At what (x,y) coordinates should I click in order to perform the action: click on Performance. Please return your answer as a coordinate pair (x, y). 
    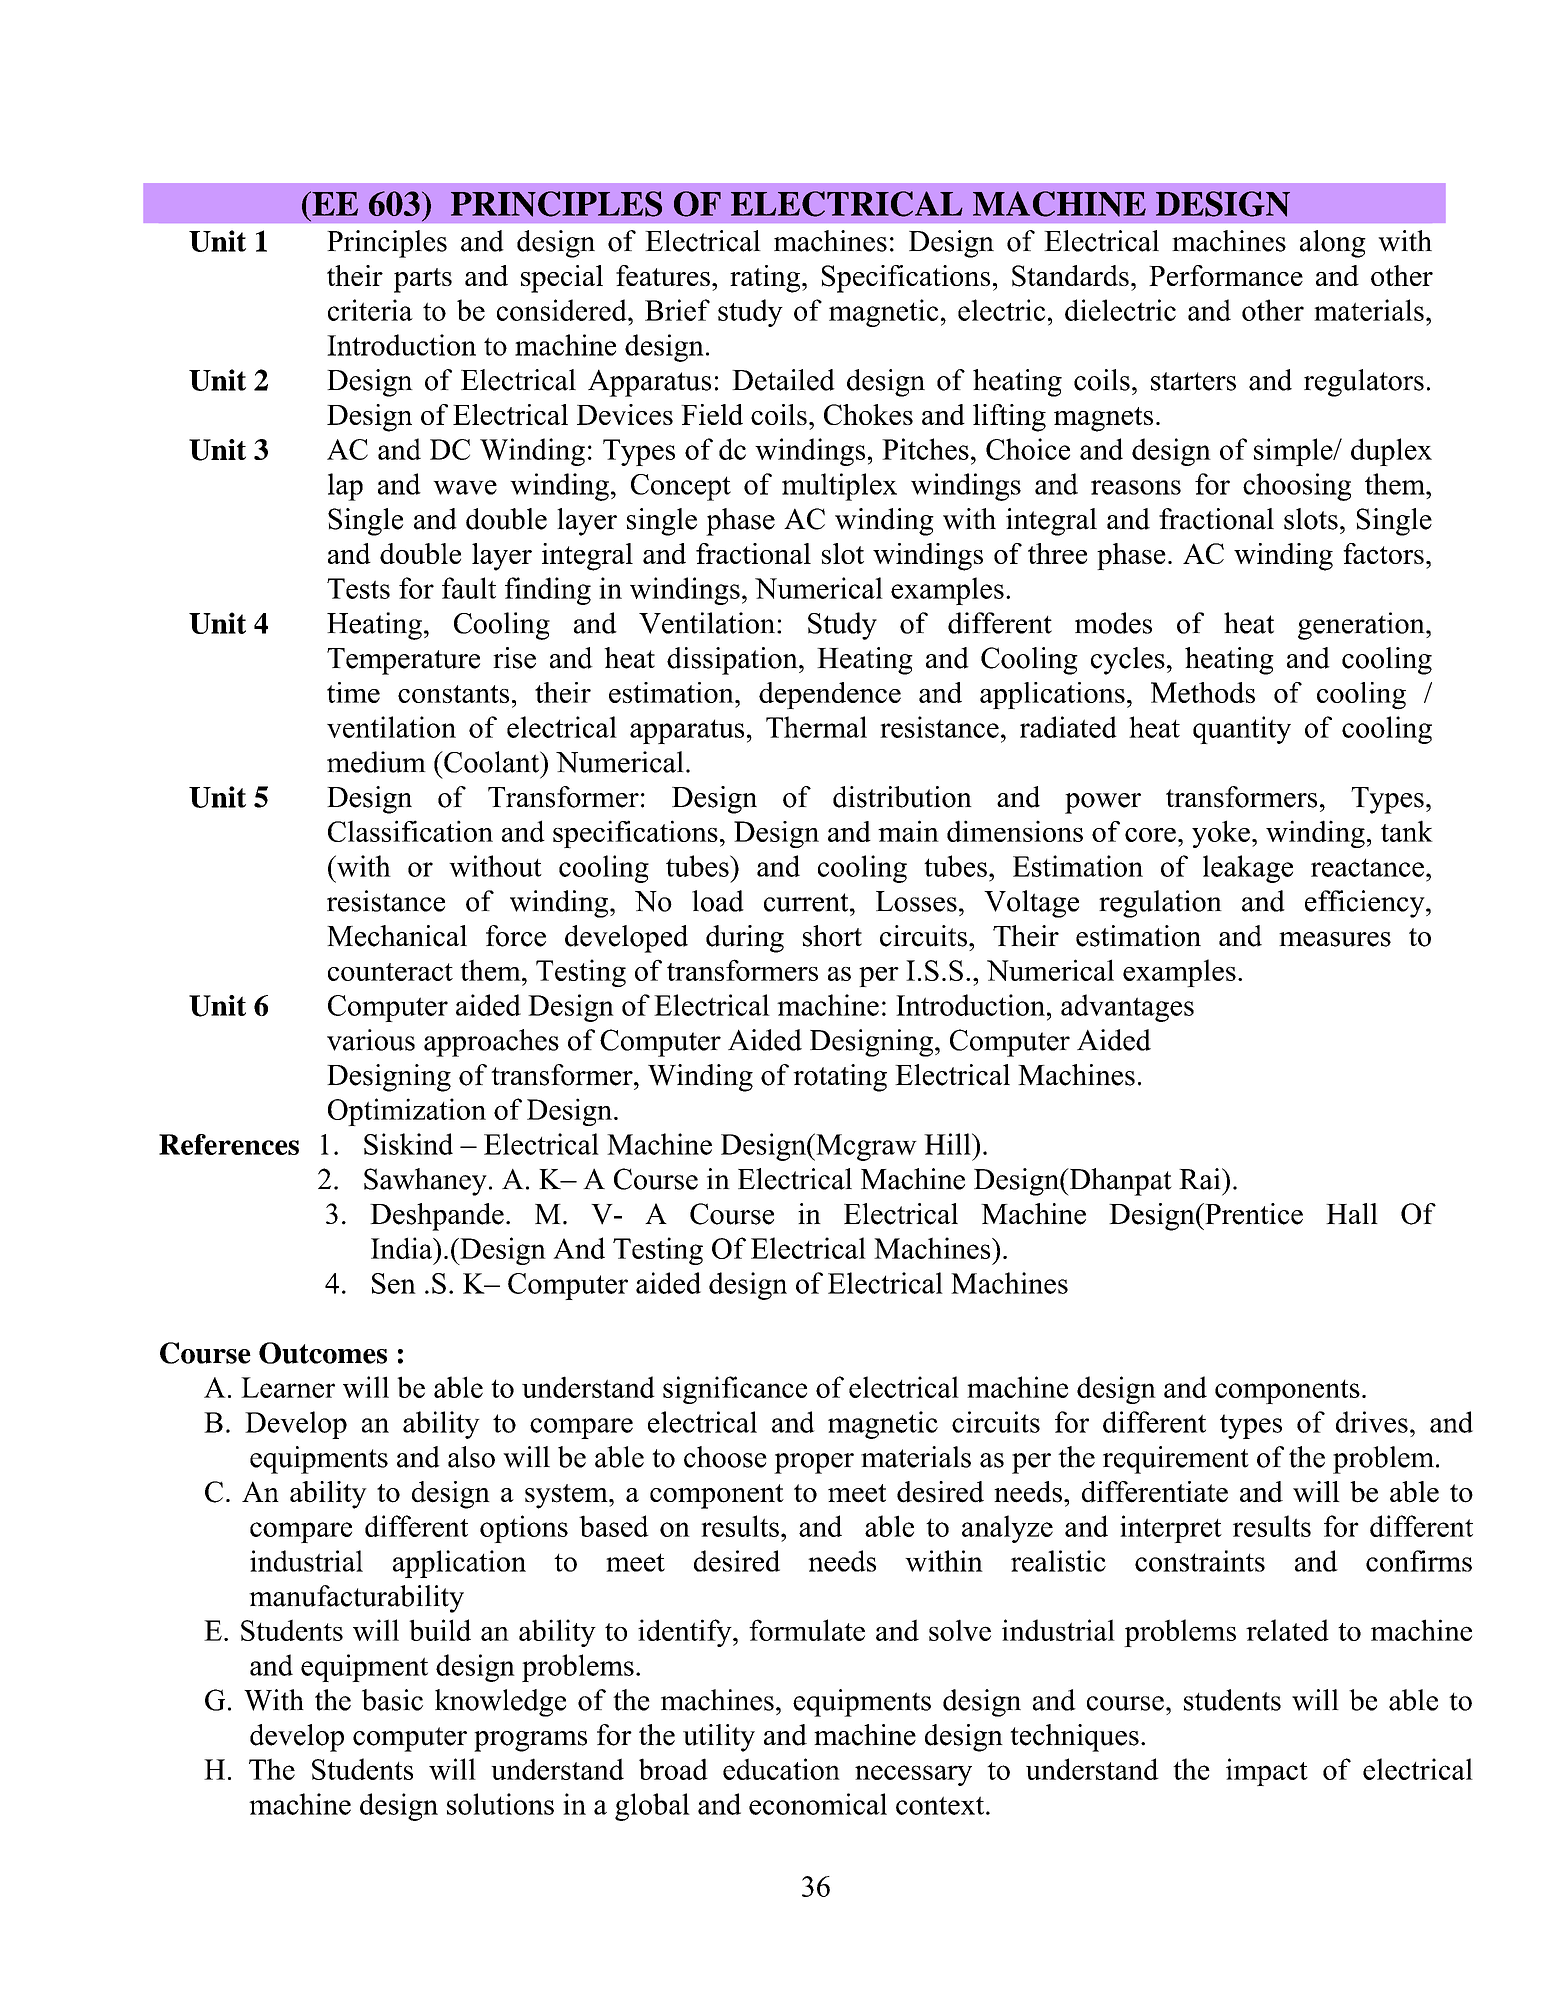
    Looking at the image, I should click on (1226, 275).
